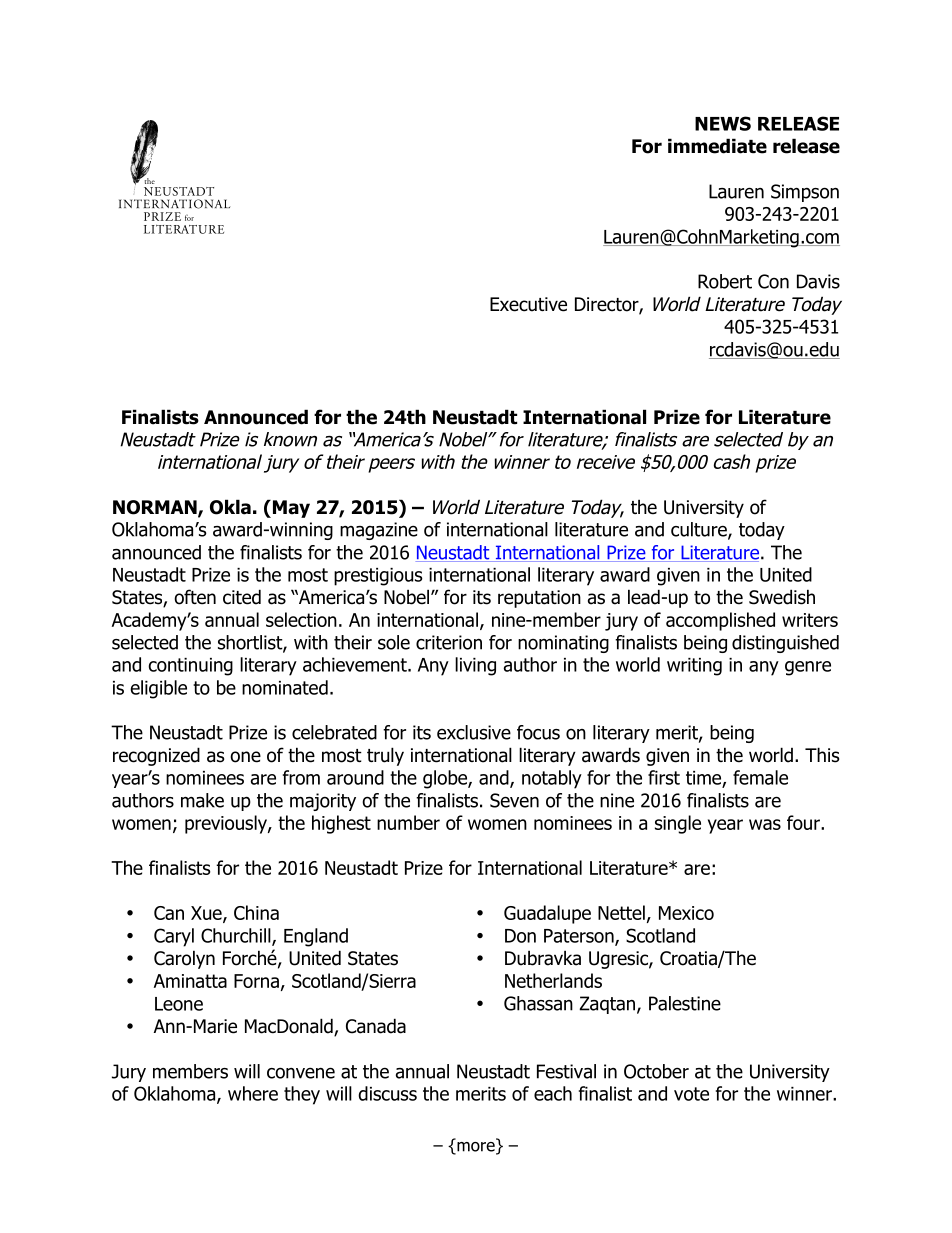 Image resolution: width=952 pixels, height=1233 pixels. What do you see at coordinates (242, 597) in the page?
I see `cited` at bounding box center [242, 597].
